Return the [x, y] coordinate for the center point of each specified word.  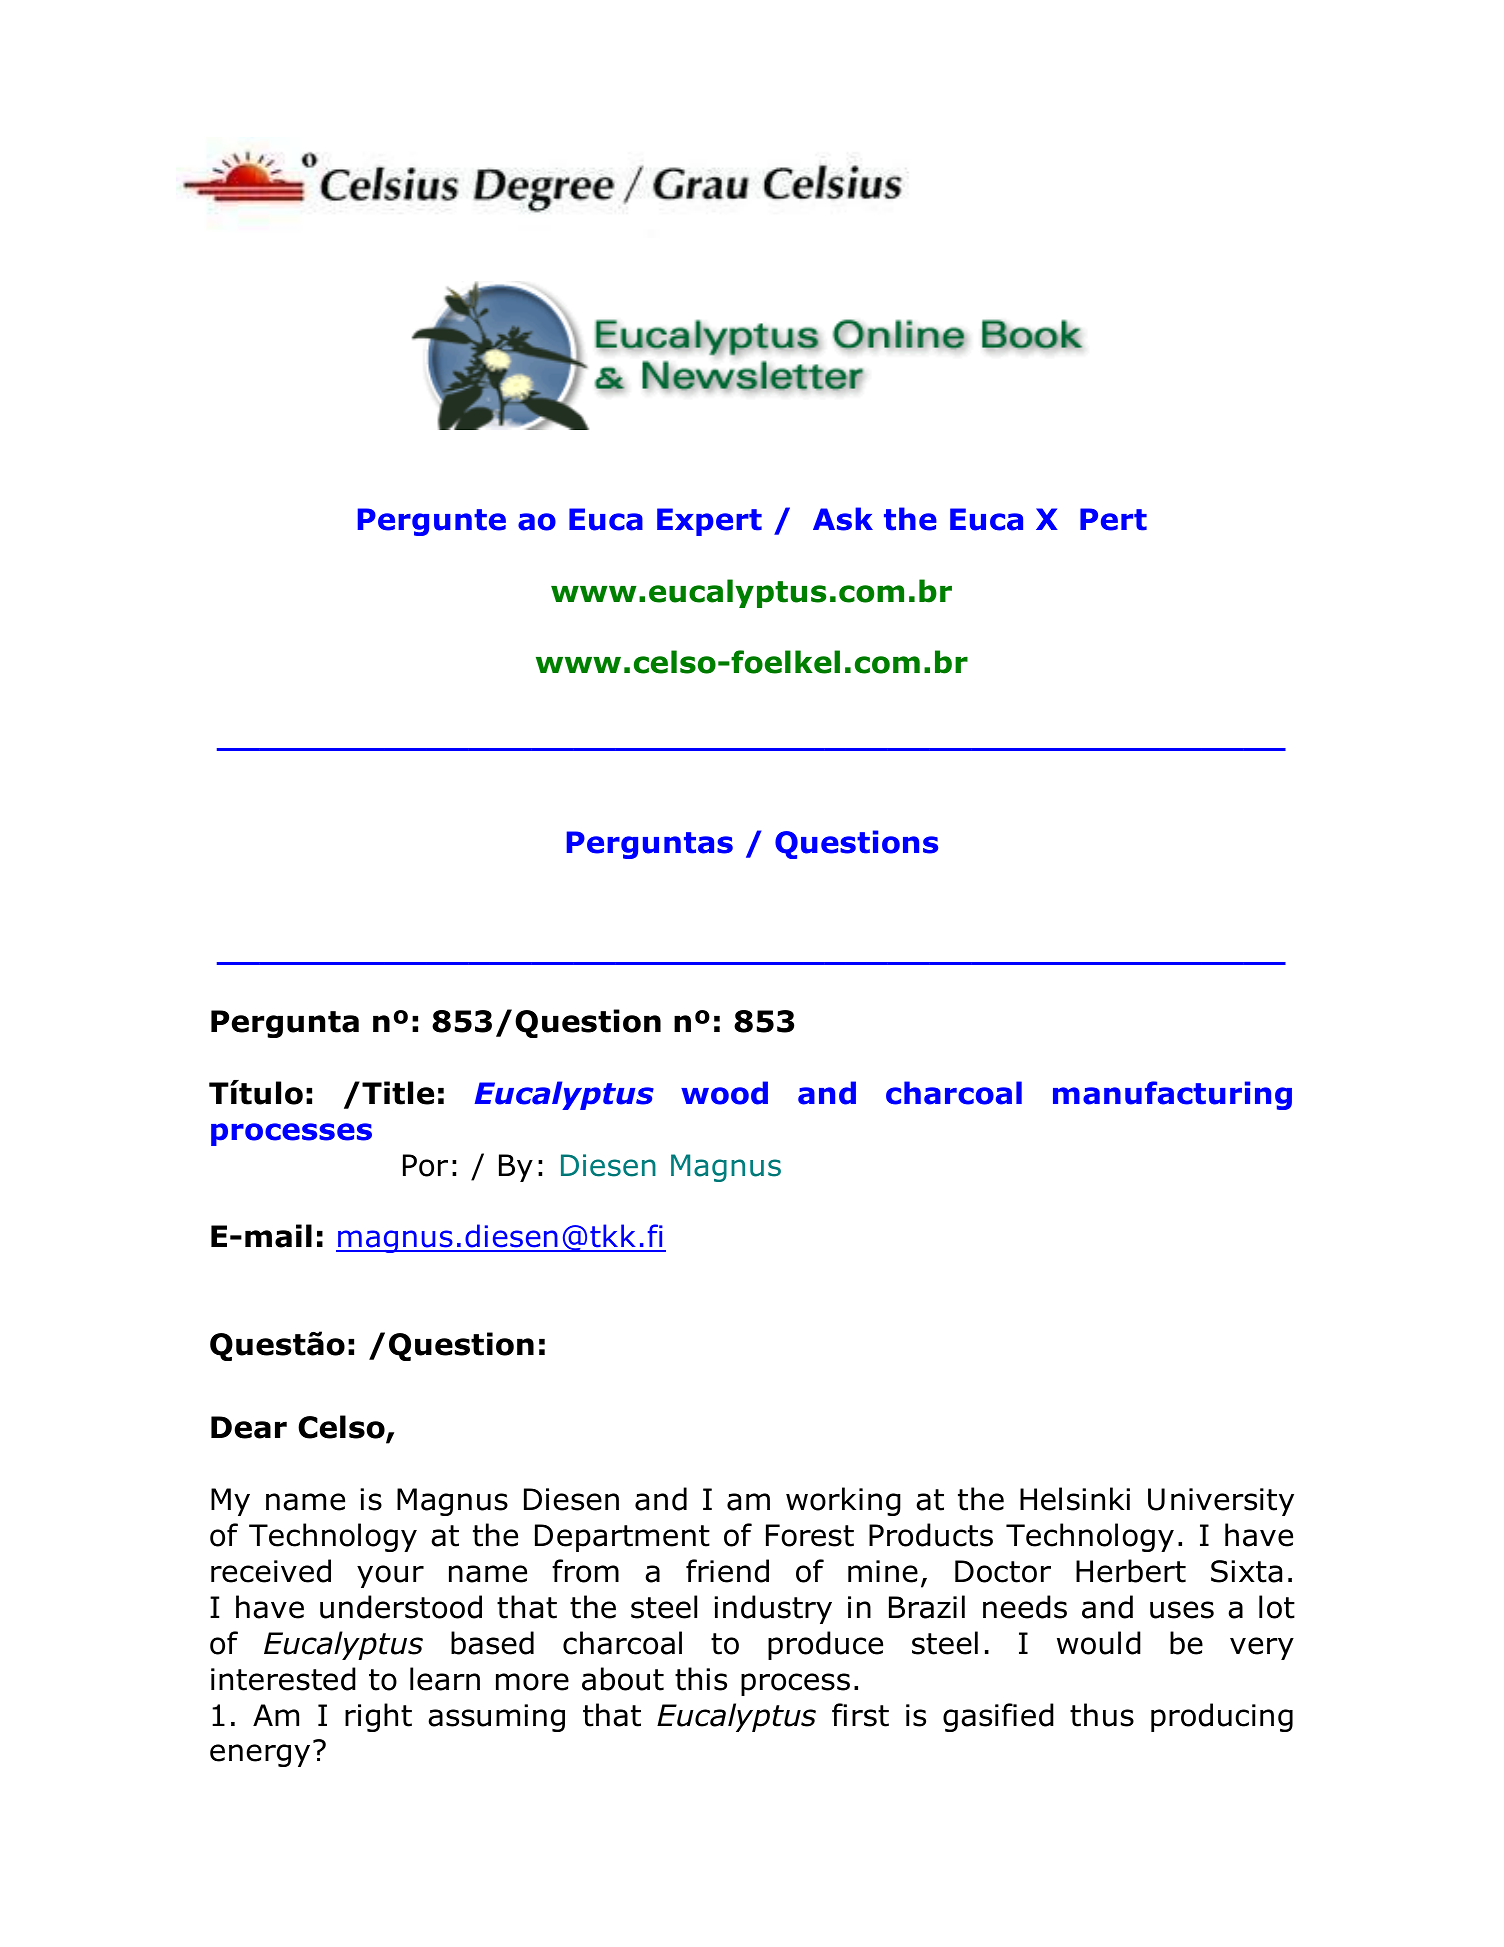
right [378, 1717]
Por [425, 1165]
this [701, 1679]
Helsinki [1075, 1499]
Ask [843, 519]
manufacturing [1172, 1095]
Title [398, 1093]
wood [724, 1093]
